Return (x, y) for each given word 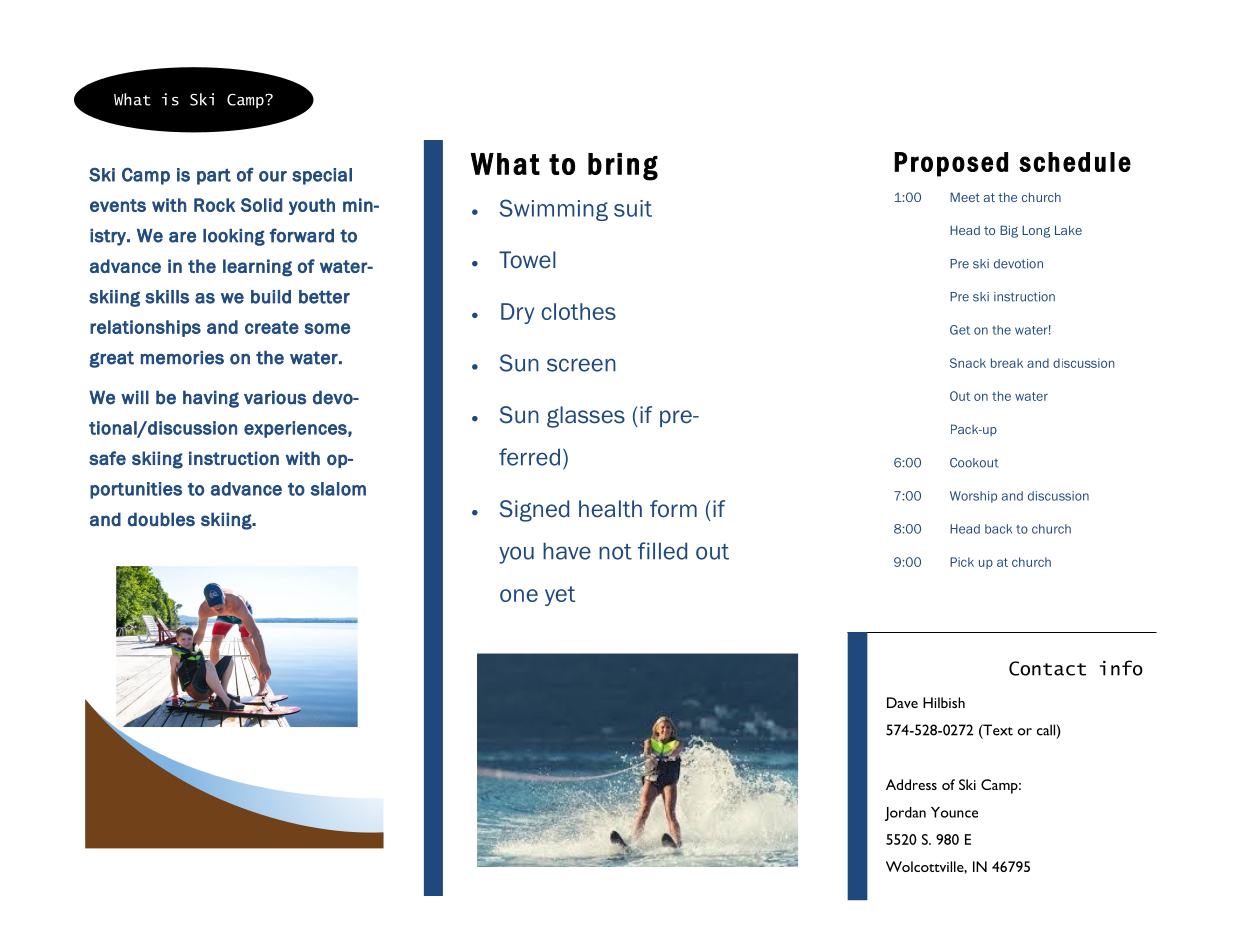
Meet (965, 197)
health (610, 509)
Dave (902, 702)
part (214, 177)
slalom (338, 489)
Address (911, 784)
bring (623, 167)
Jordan (905, 814)
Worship (973, 497)
